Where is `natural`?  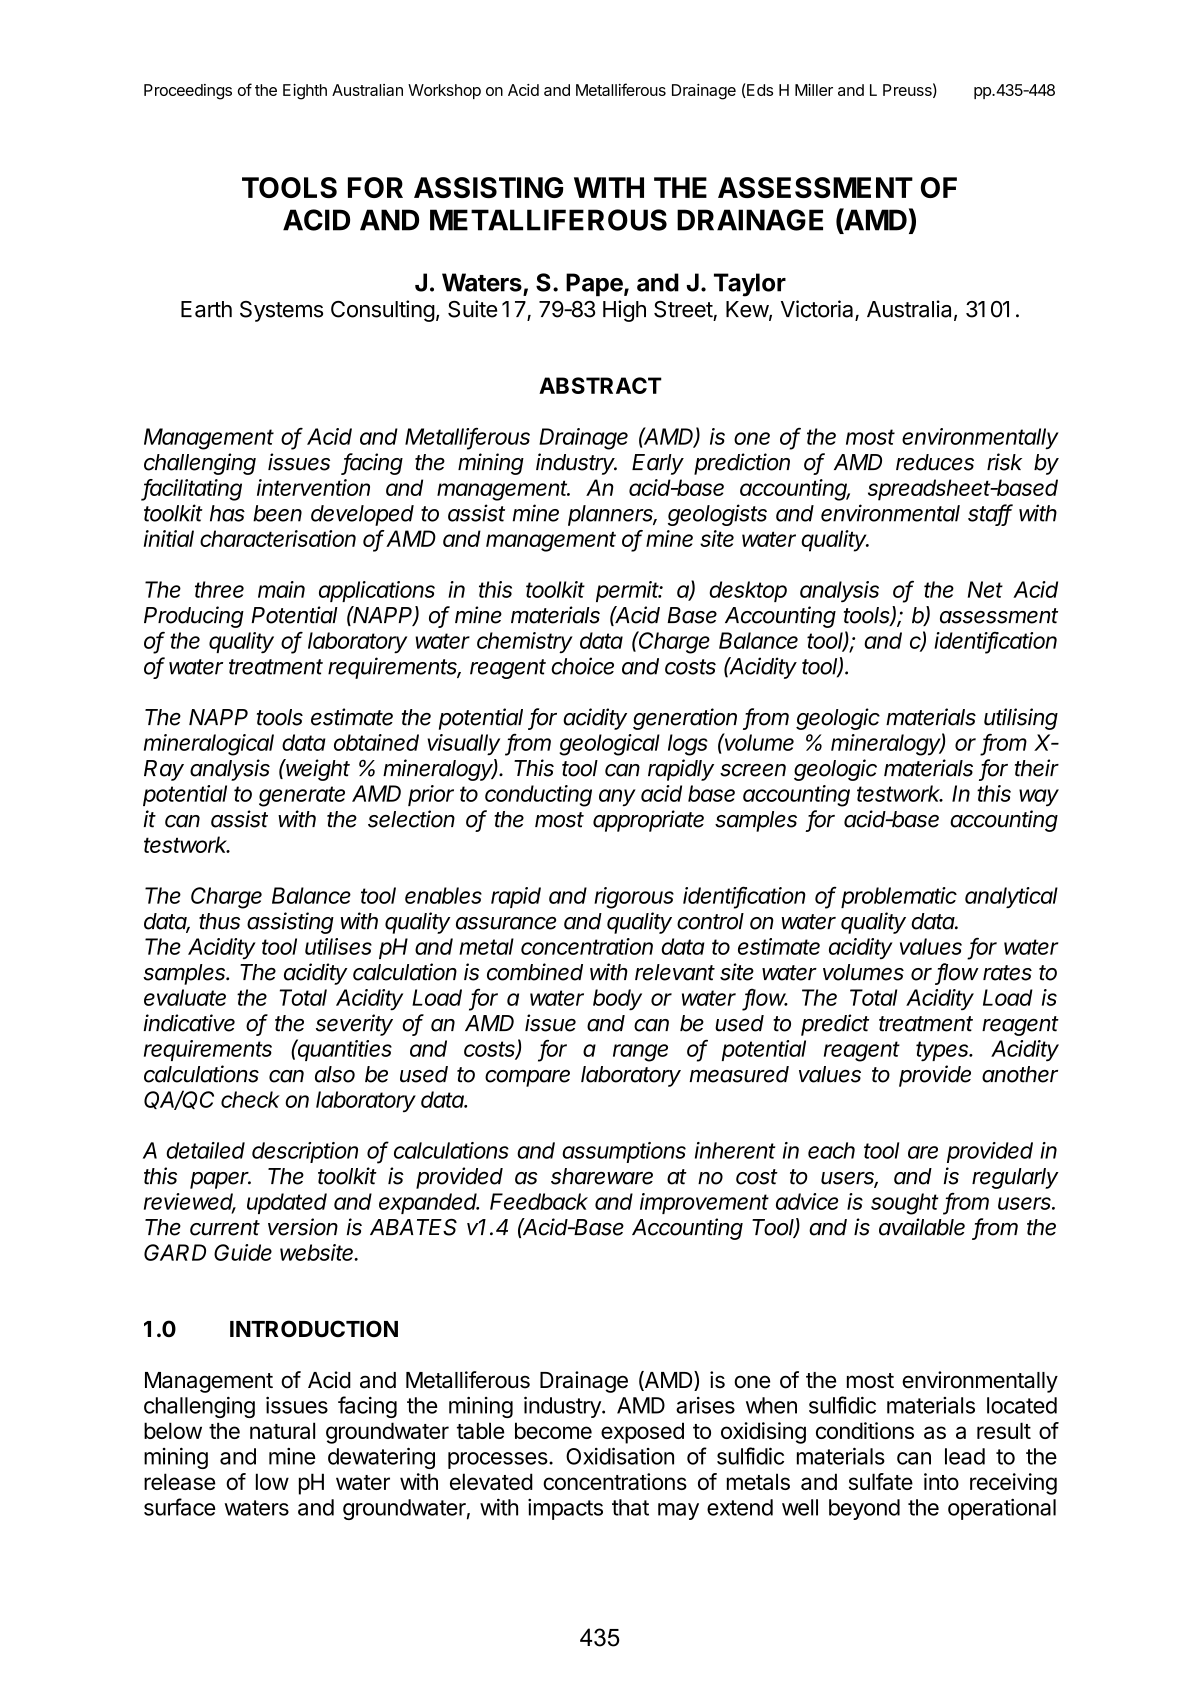
natural is located at coordinates (282, 1430).
